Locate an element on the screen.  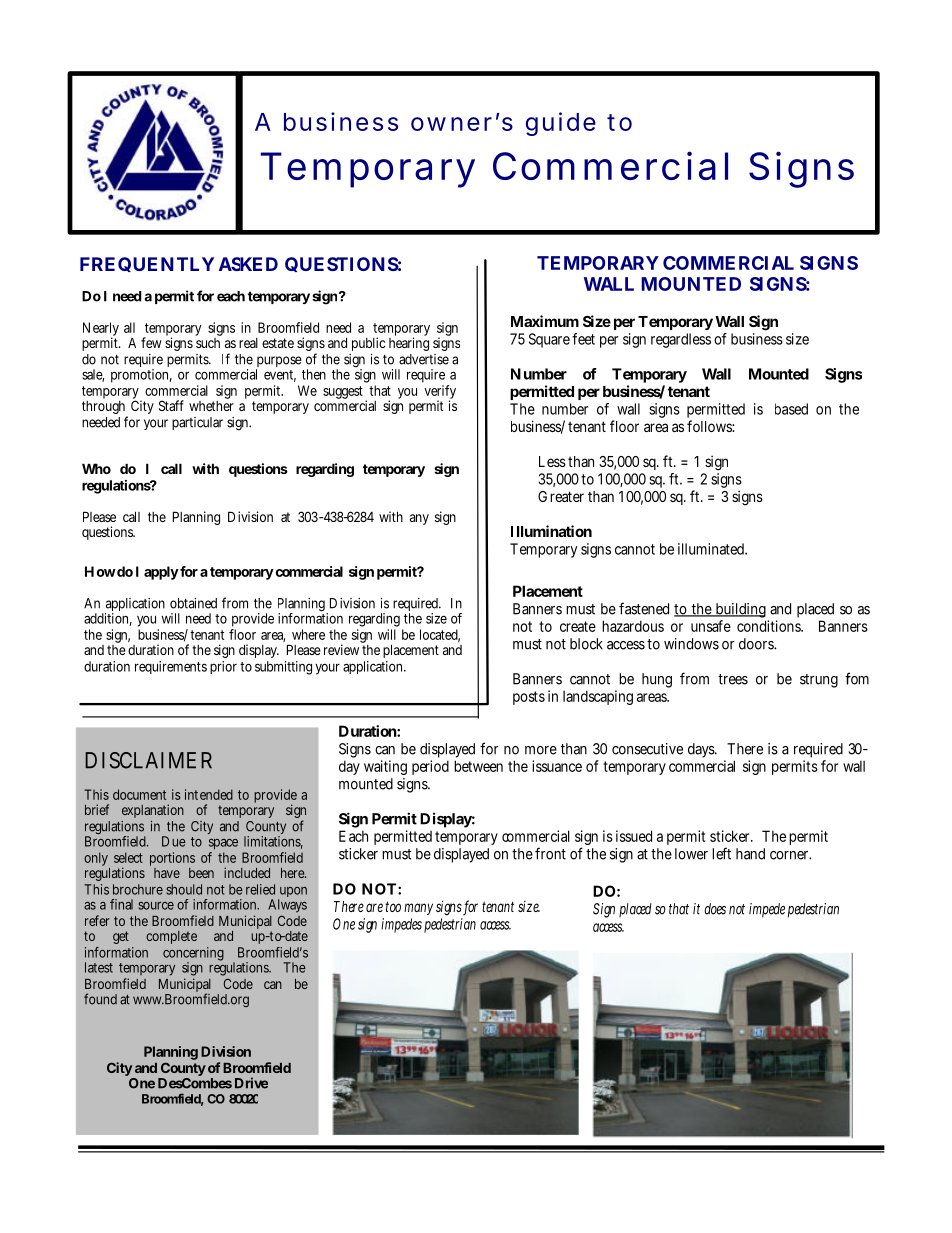
prior is located at coordinates (223, 667).
